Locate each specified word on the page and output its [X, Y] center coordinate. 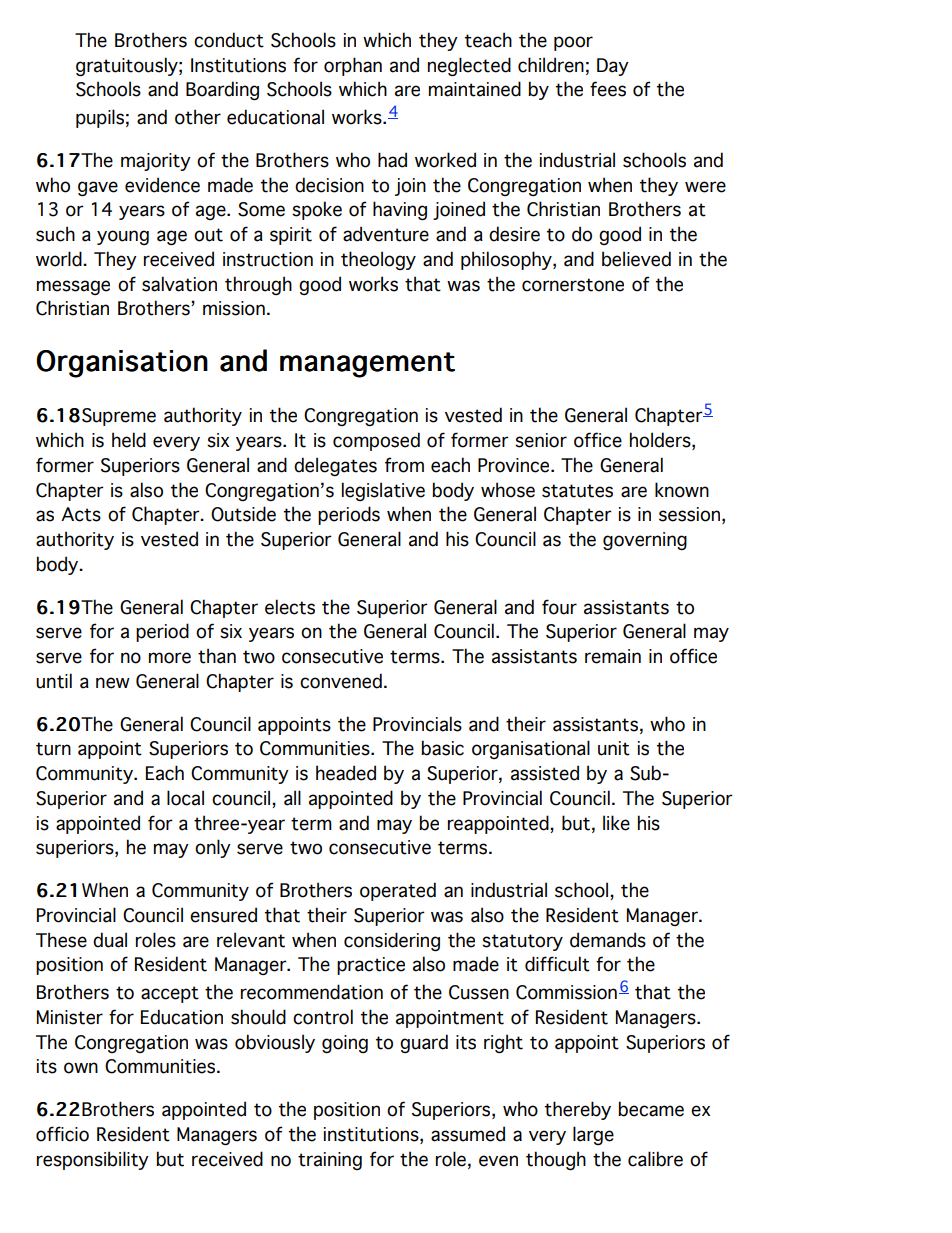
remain [613, 656]
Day [613, 67]
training [330, 1161]
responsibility [93, 1160]
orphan [353, 66]
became [651, 1109]
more [170, 658]
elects [290, 607]
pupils [100, 118]
